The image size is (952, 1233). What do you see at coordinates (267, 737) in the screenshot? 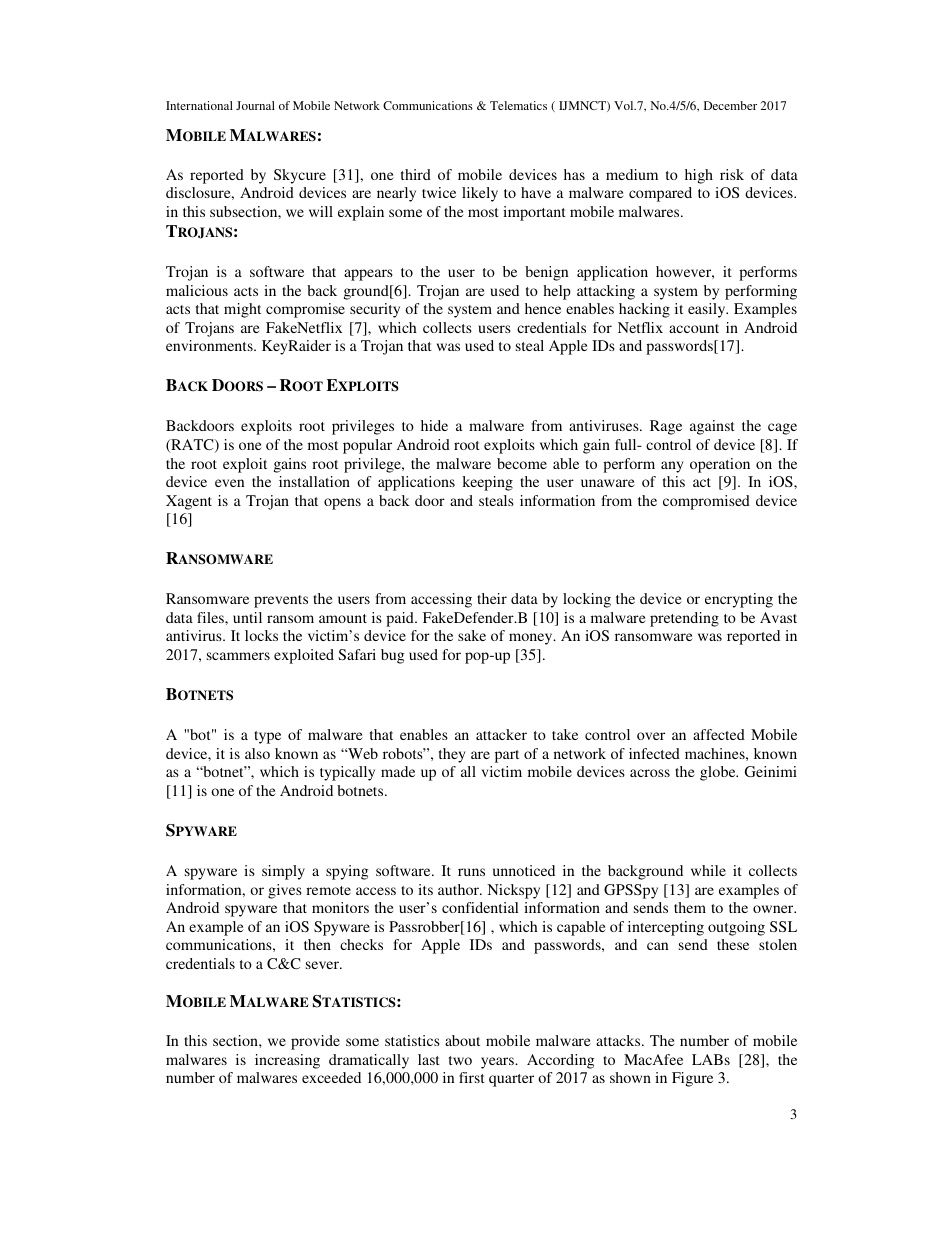
I see `type` at bounding box center [267, 737].
